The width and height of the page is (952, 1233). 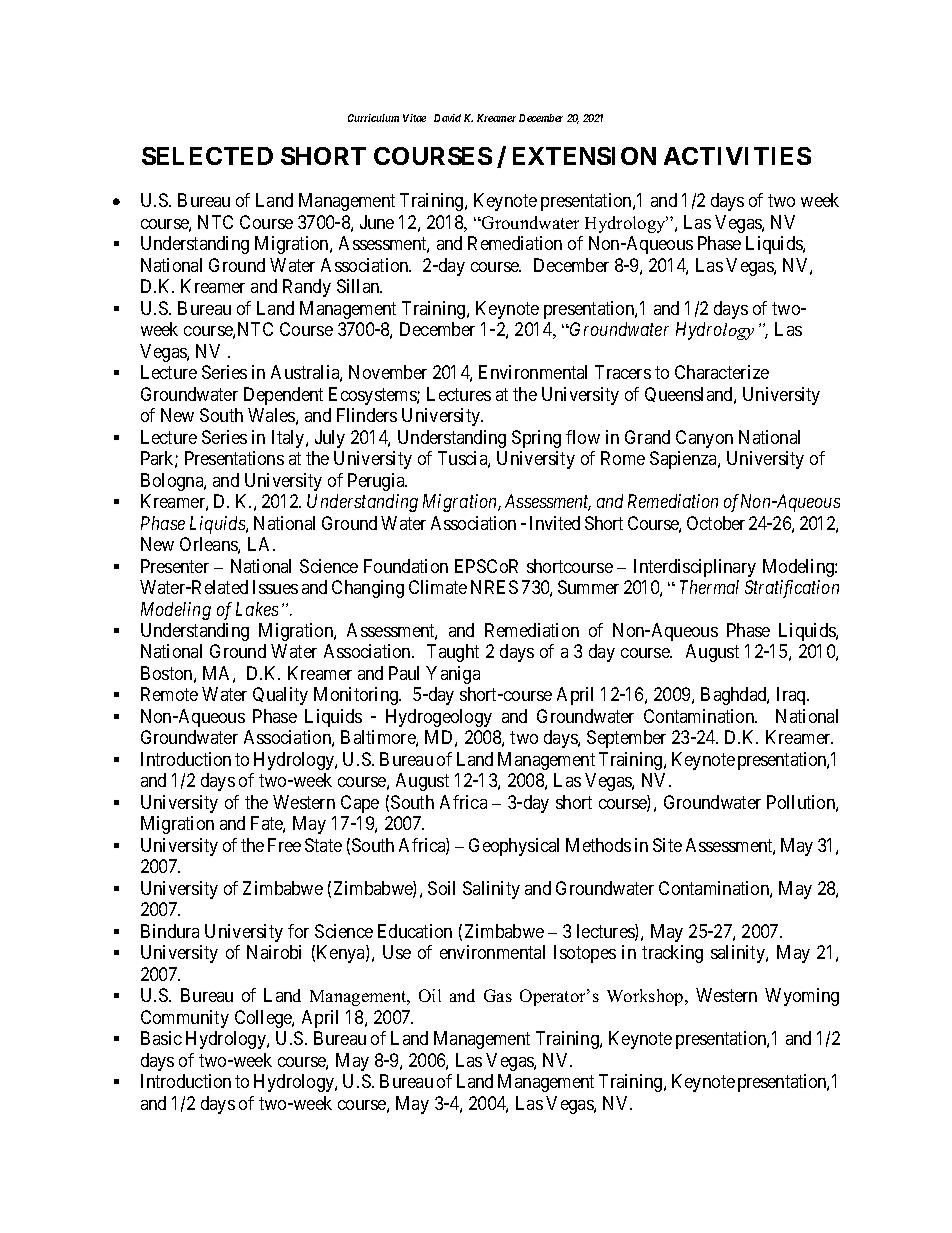 What do you see at coordinates (207, 156) in the page?
I see `SELECTED` at bounding box center [207, 156].
